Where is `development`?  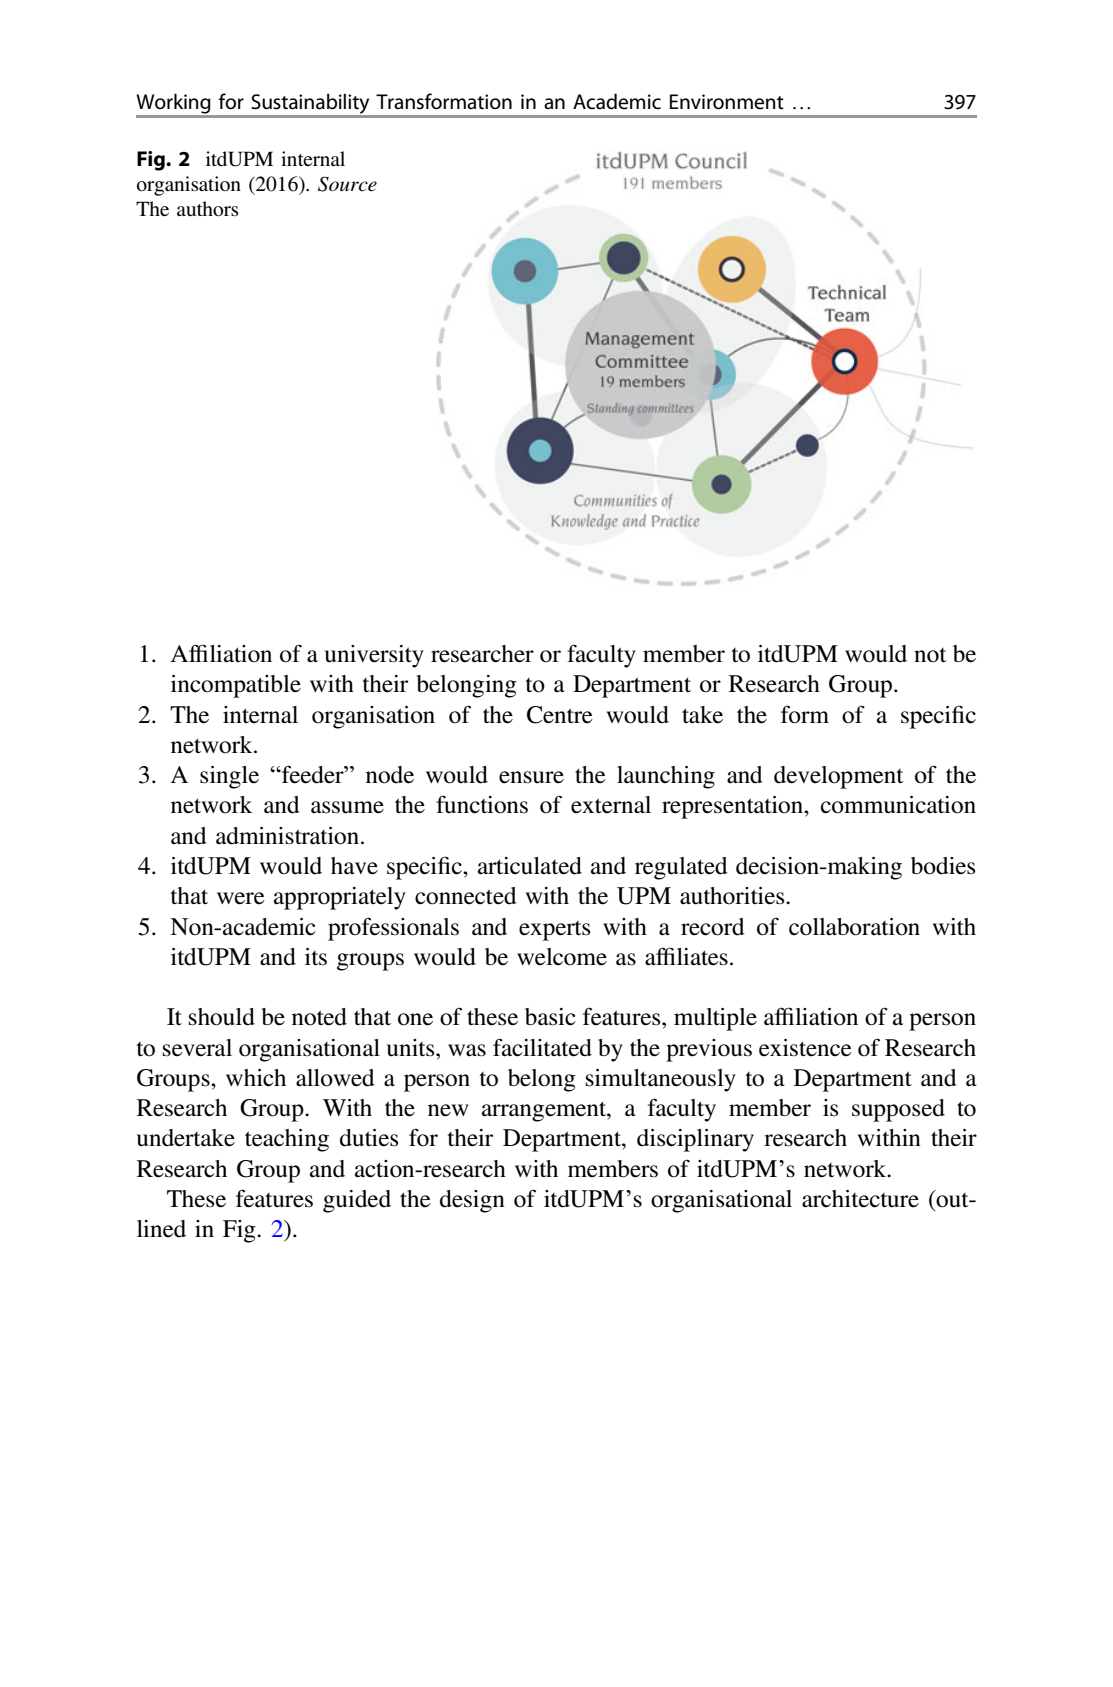 development is located at coordinates (839, 777).
